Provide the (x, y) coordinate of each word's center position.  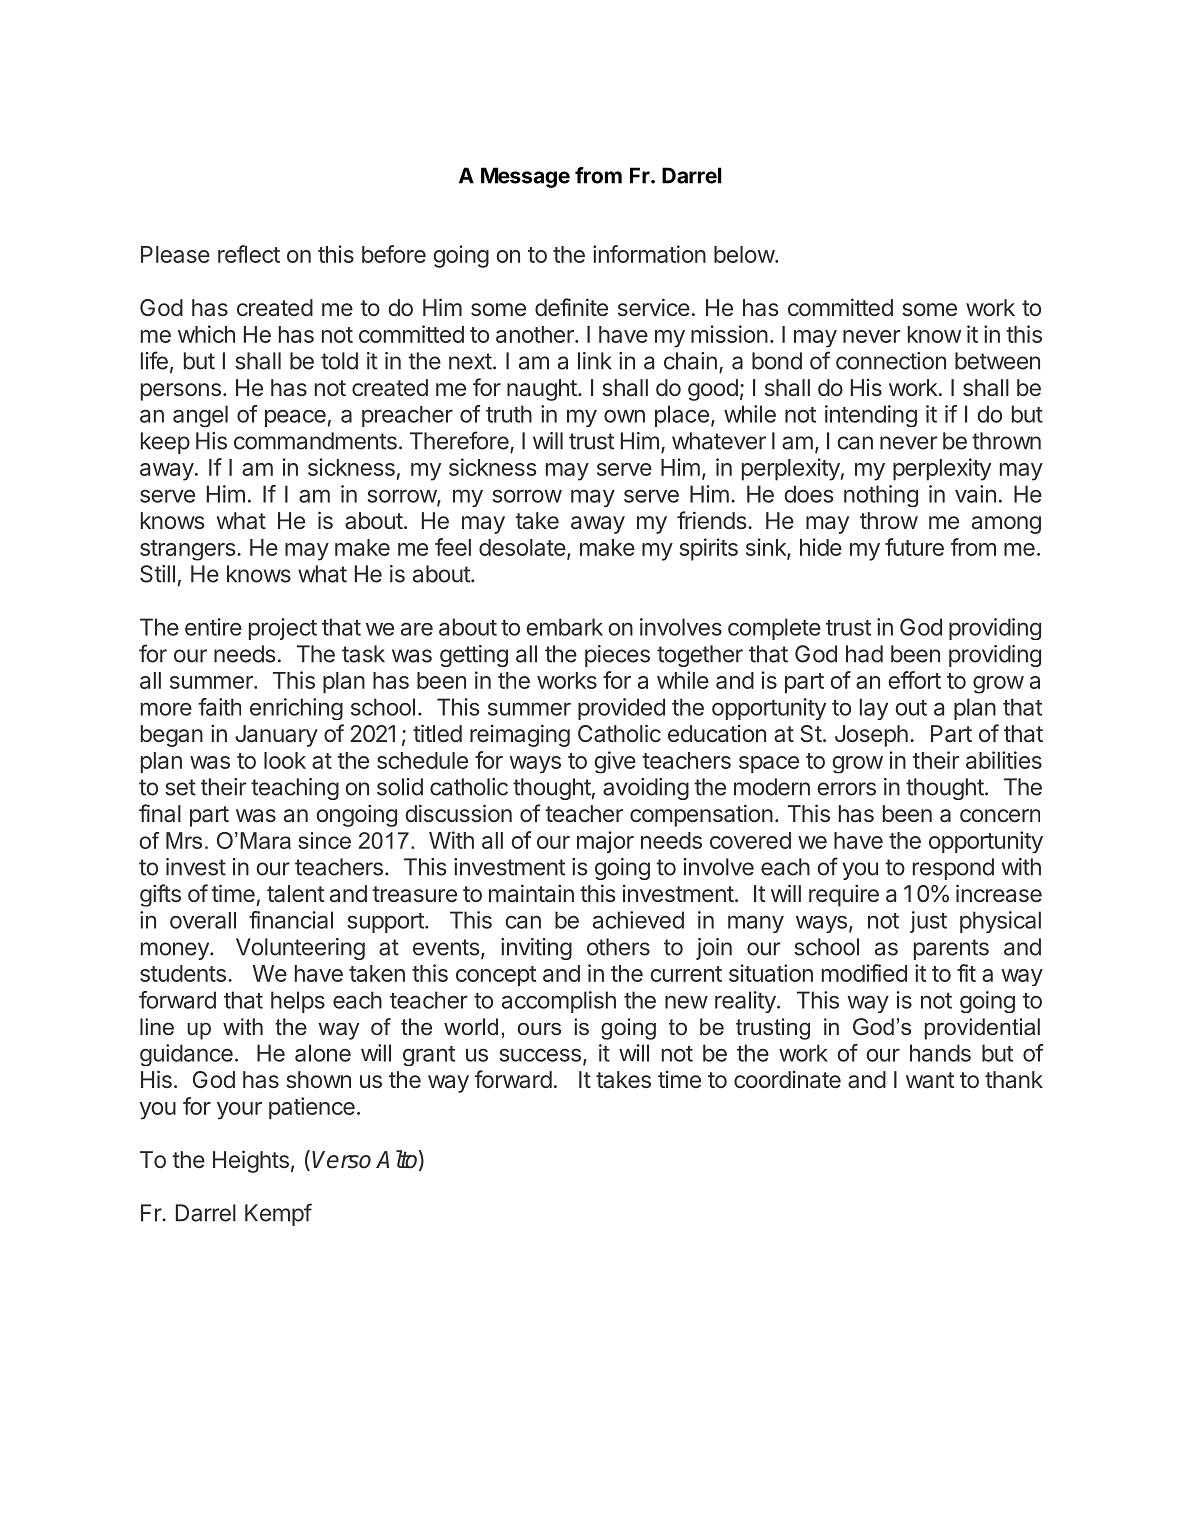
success (540, 1055)
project (283, 629)
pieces (617, 656)
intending (871, 416)
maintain (531, 893)
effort (914, 680)
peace (295, 418)
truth (509, 414)
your (239, 1111)
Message (525, 177)
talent (296, 894)
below (745, 254)
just (928, 922)
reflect (249, 254)
